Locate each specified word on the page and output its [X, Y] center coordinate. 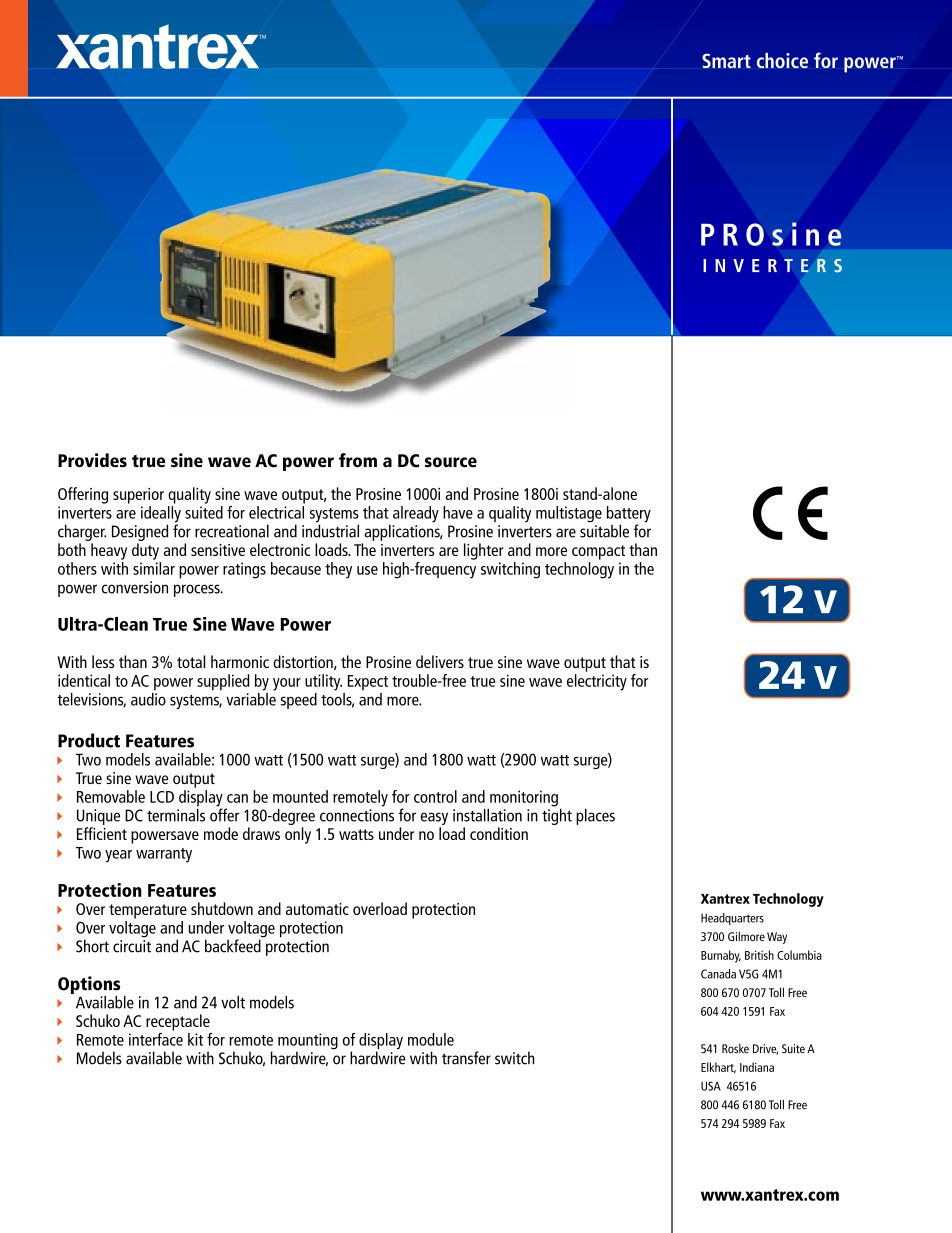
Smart [726, 61]
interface [156, 1038]
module [431, 1039]
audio [148, 698]
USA [711, 1086]
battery [629, 515]
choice [782, 60]
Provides [92, 460]
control [435, 796]
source [451, 462]
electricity [597, 682]
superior [138, 496]
